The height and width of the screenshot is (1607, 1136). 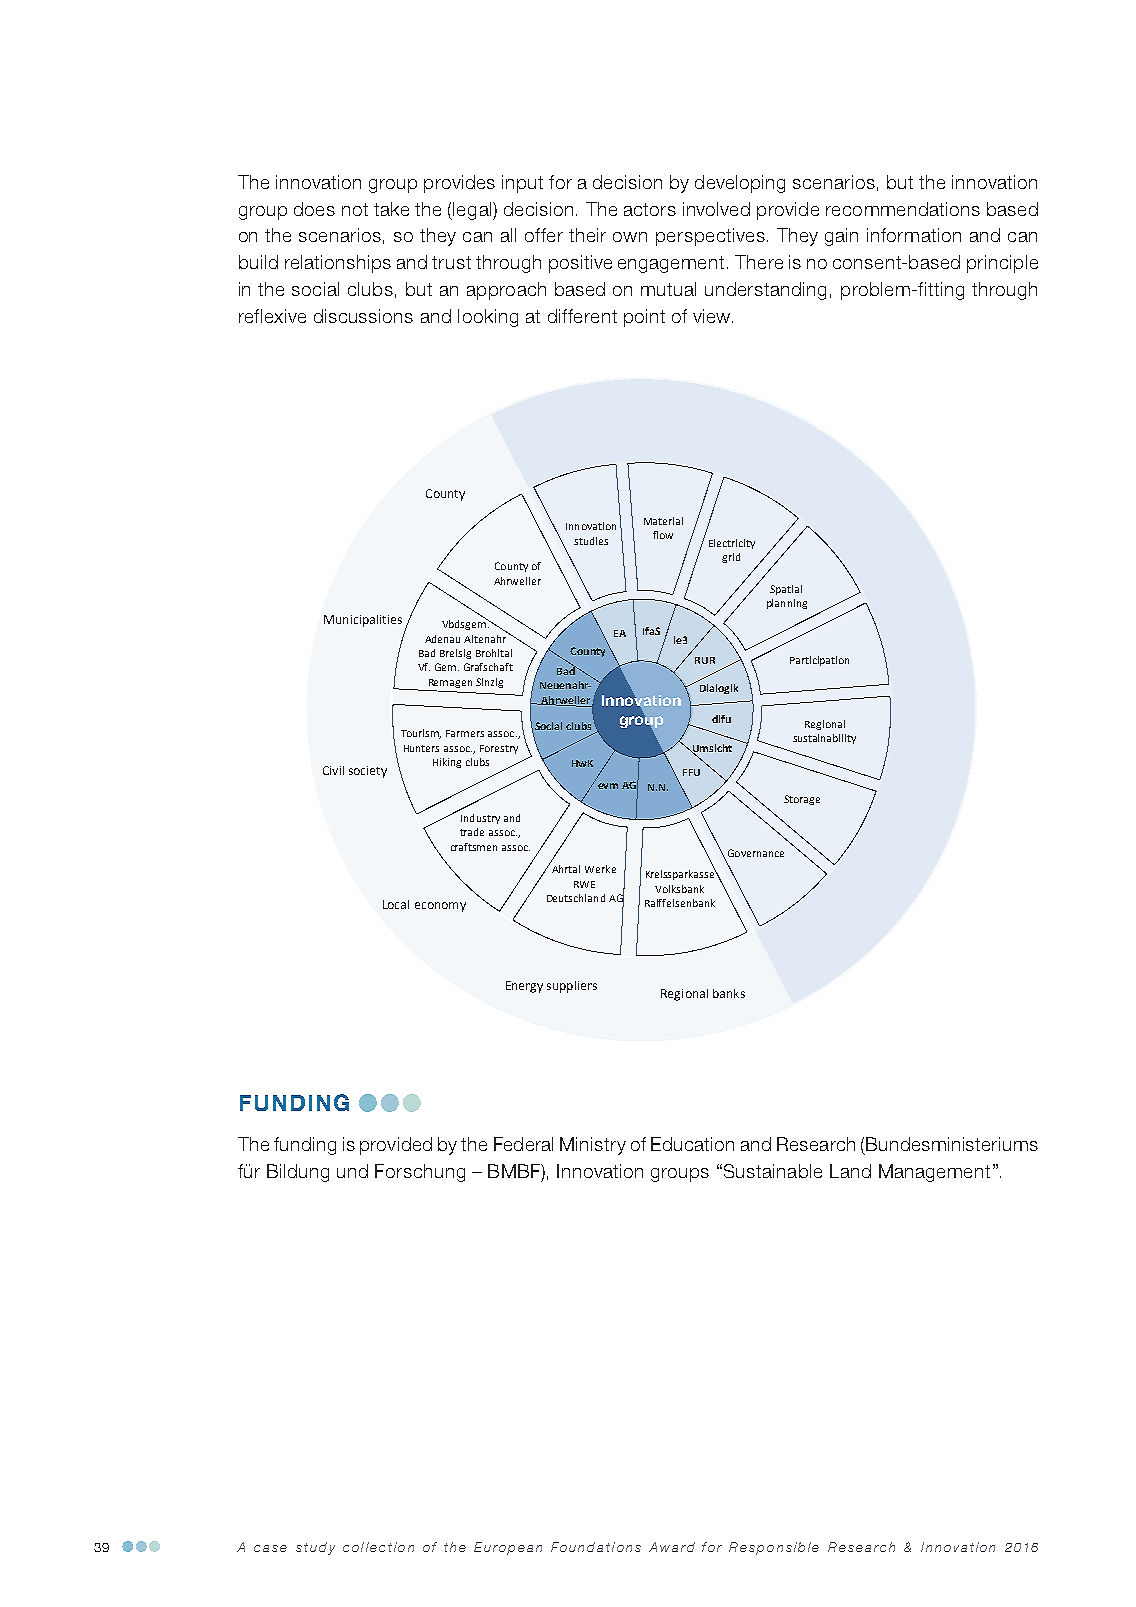 What do you see at coordinates (650, 209) in the screenshot?
I see `actors` at bounding box center [650, 209].
